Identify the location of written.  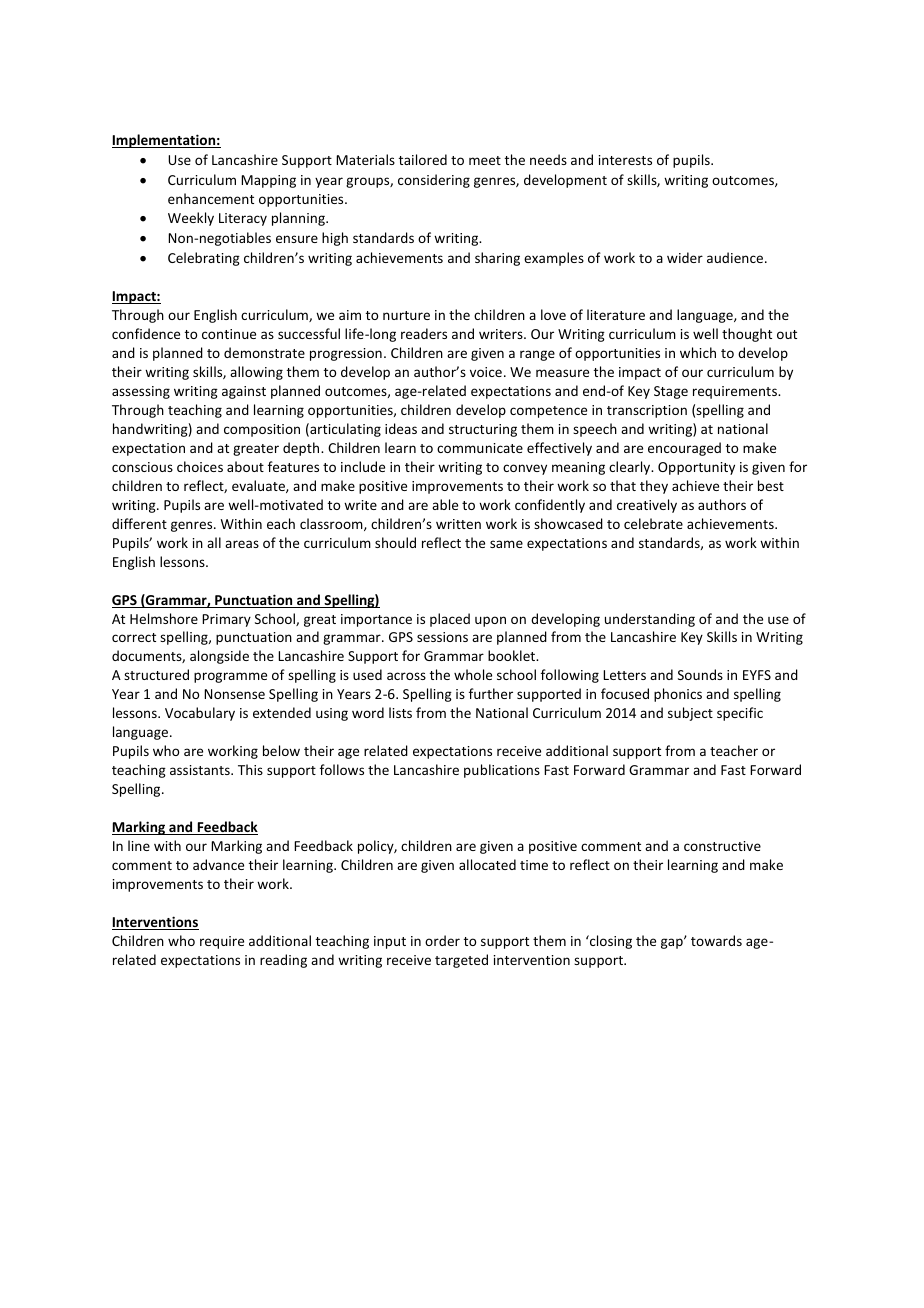
(458, 524).
